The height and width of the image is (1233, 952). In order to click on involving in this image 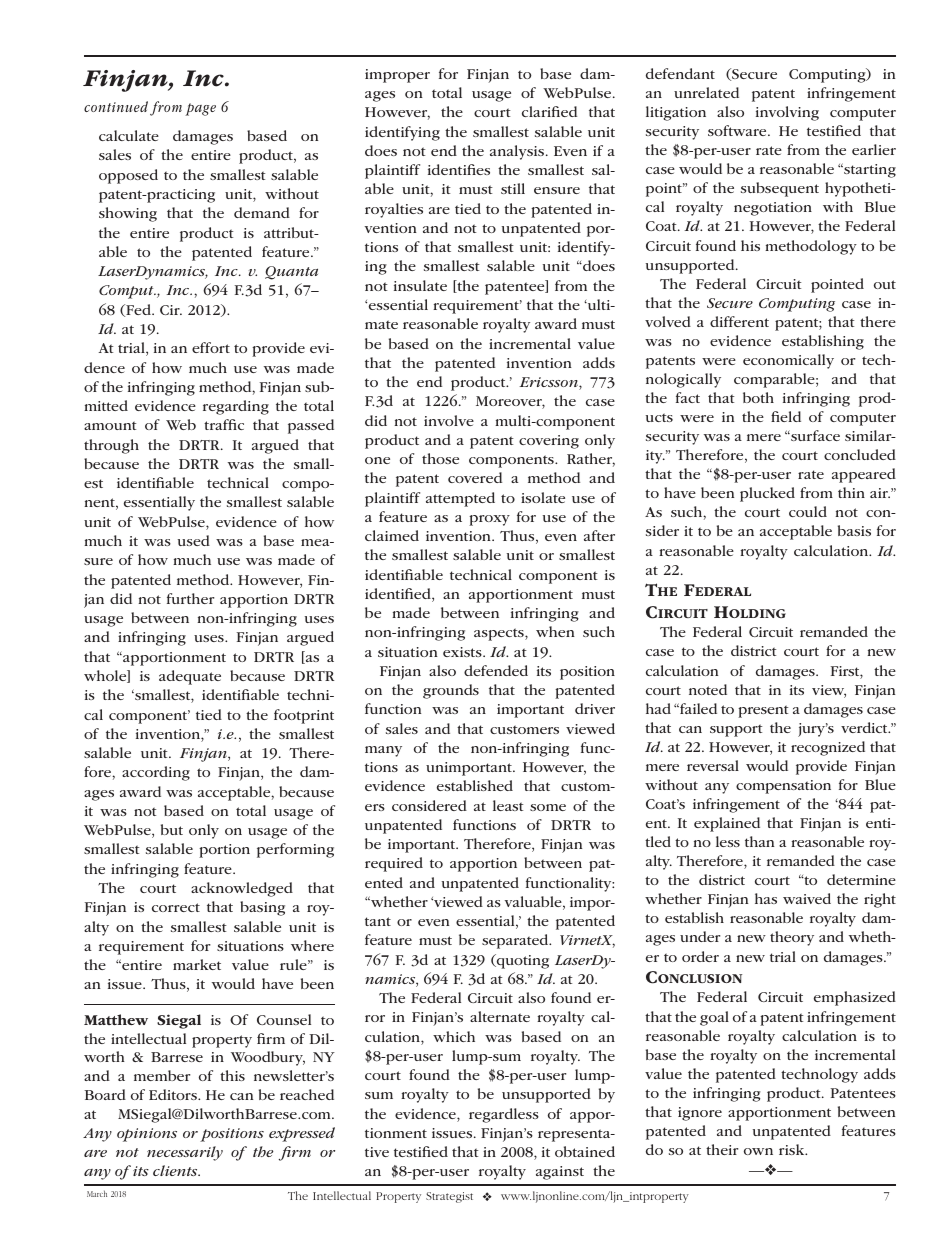, I will do `click(787, 113)`.
